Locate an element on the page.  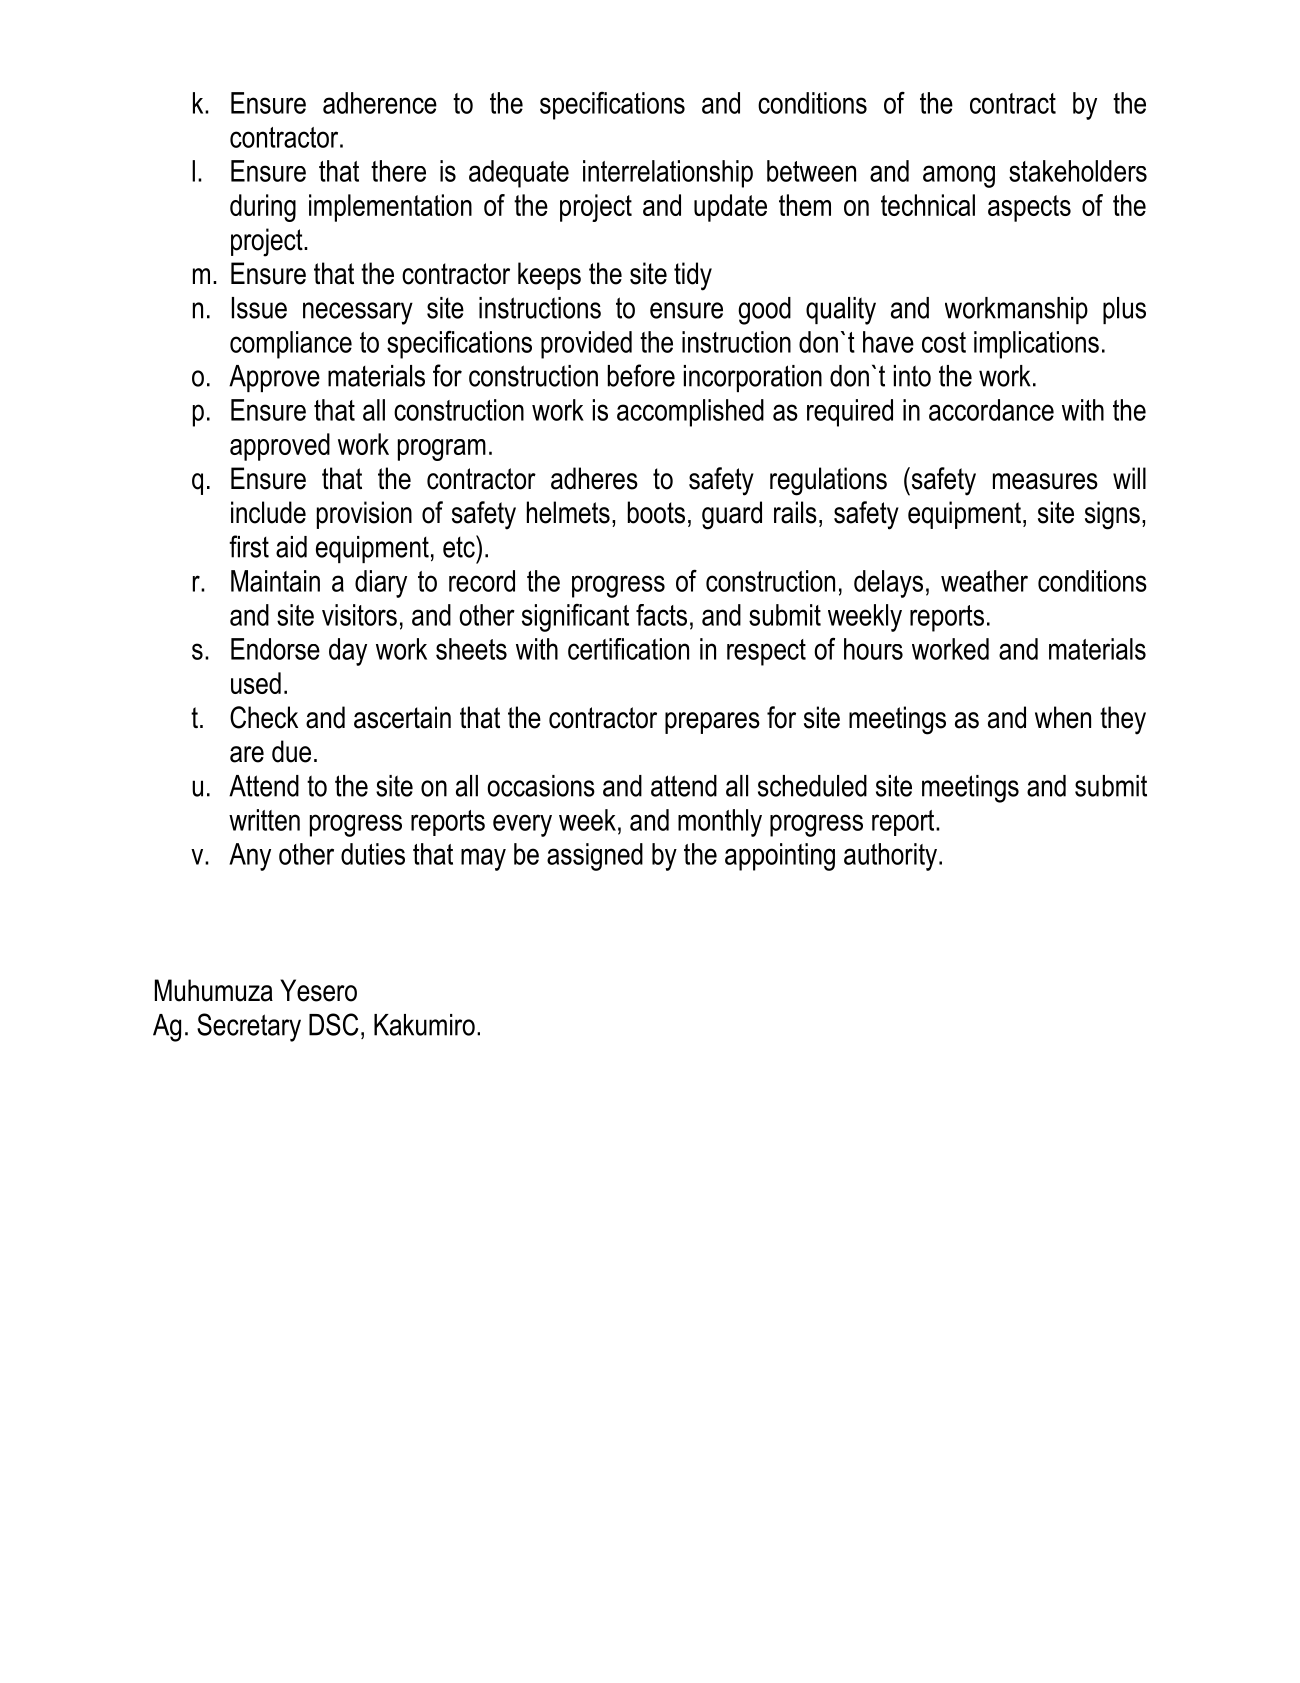
weather is located at coordinates (984, 581).
